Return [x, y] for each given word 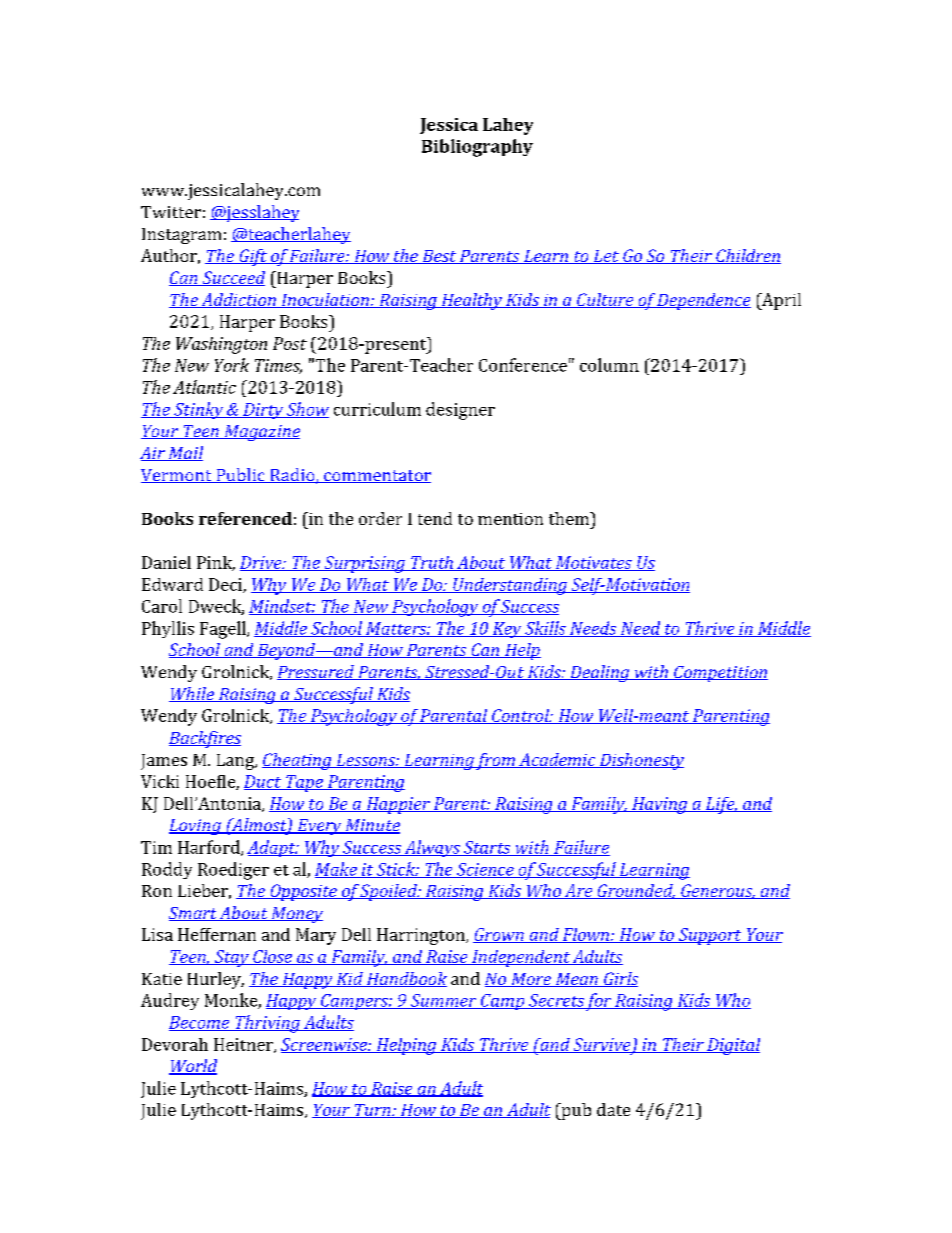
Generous [717, 891]
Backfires [205, 739]
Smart [194, 914]
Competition [720, 674]
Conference [523, 365]
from [496, 761]
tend [435, 518]
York [232, 365]
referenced [245, 518]
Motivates [594, 563]
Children [747, 256]
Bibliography [477, 148]
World [193, 1067]
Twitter [171, 212]
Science [485, 870]
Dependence [703, 301]
